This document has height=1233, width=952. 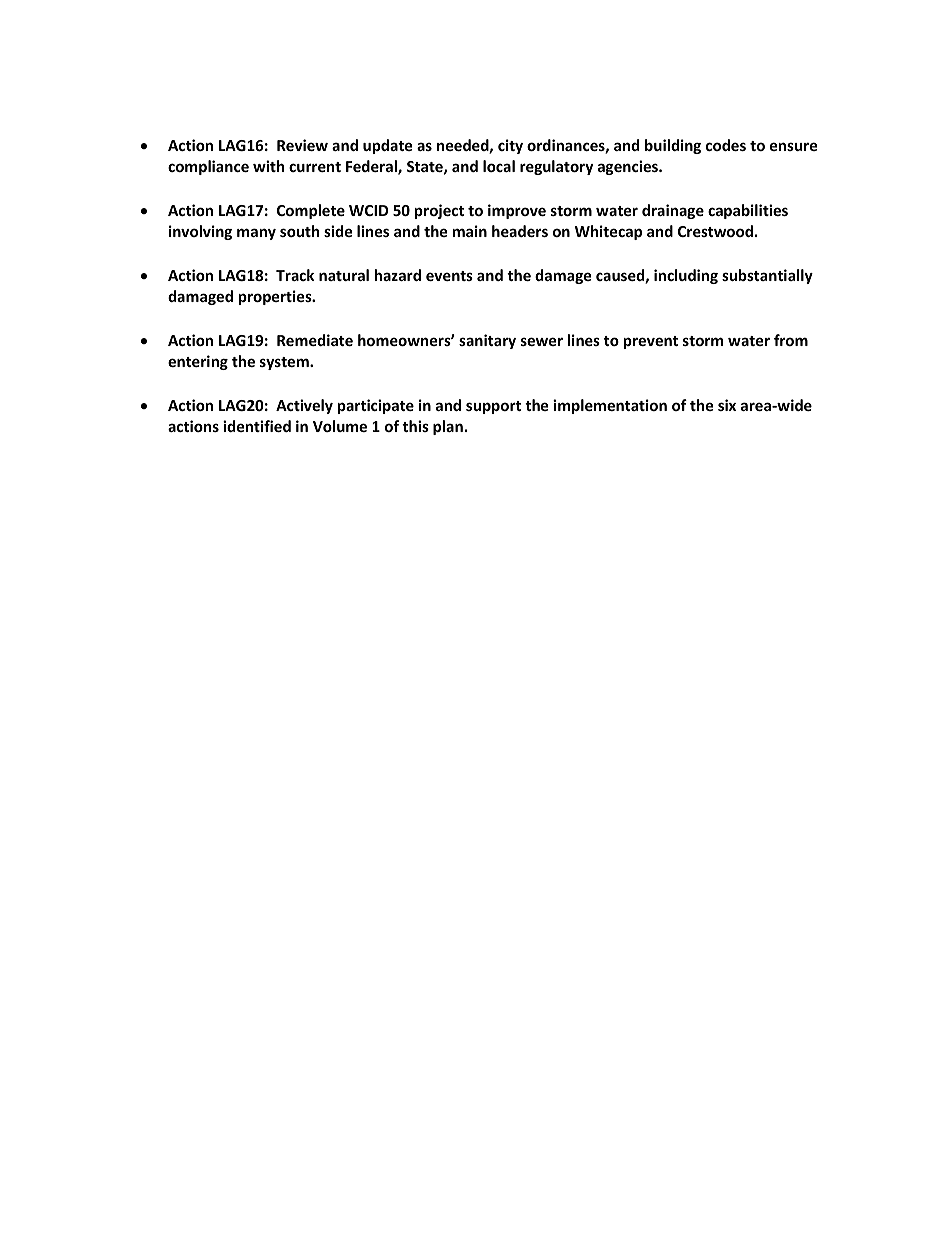 What do you see at coordinates (302, 145) in the document?
I see `Review` at bounding box center [302, 145].
